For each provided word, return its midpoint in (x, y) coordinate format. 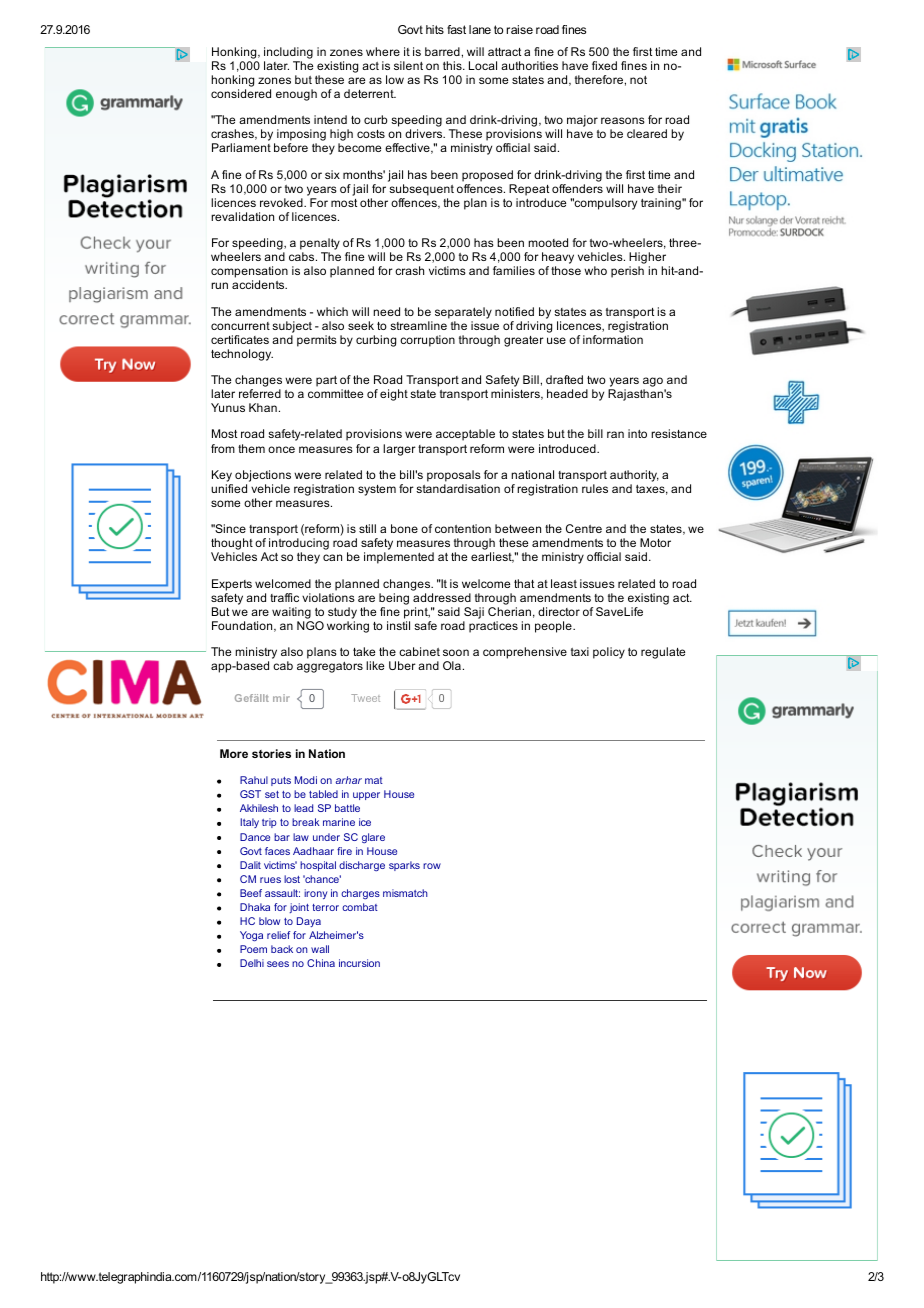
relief (278, 935)
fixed (604, 65)
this (453, 65)
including (288, 53)
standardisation (458, 488)
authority (634, 476)
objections (263, 476)
